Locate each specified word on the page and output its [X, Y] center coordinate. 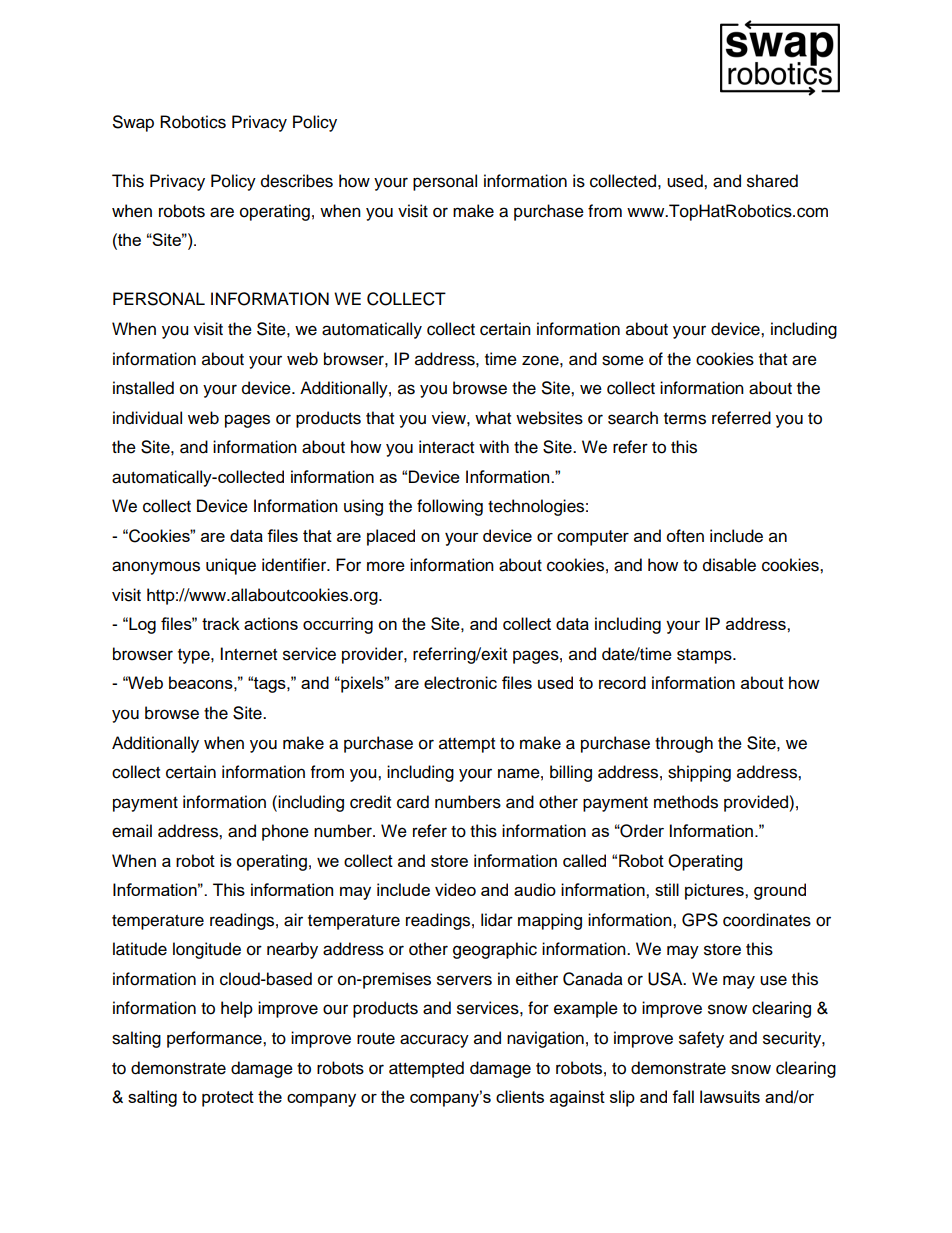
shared [772, 181]
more [386, 566]
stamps [705, 656]
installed [143, 388]
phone [285, 832]
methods [686, 802]
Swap [133, 123]
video [455, 889]
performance [215, 1039]
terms [685, 419]
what [493, 418]
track [221, 623]
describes [297, 181]
